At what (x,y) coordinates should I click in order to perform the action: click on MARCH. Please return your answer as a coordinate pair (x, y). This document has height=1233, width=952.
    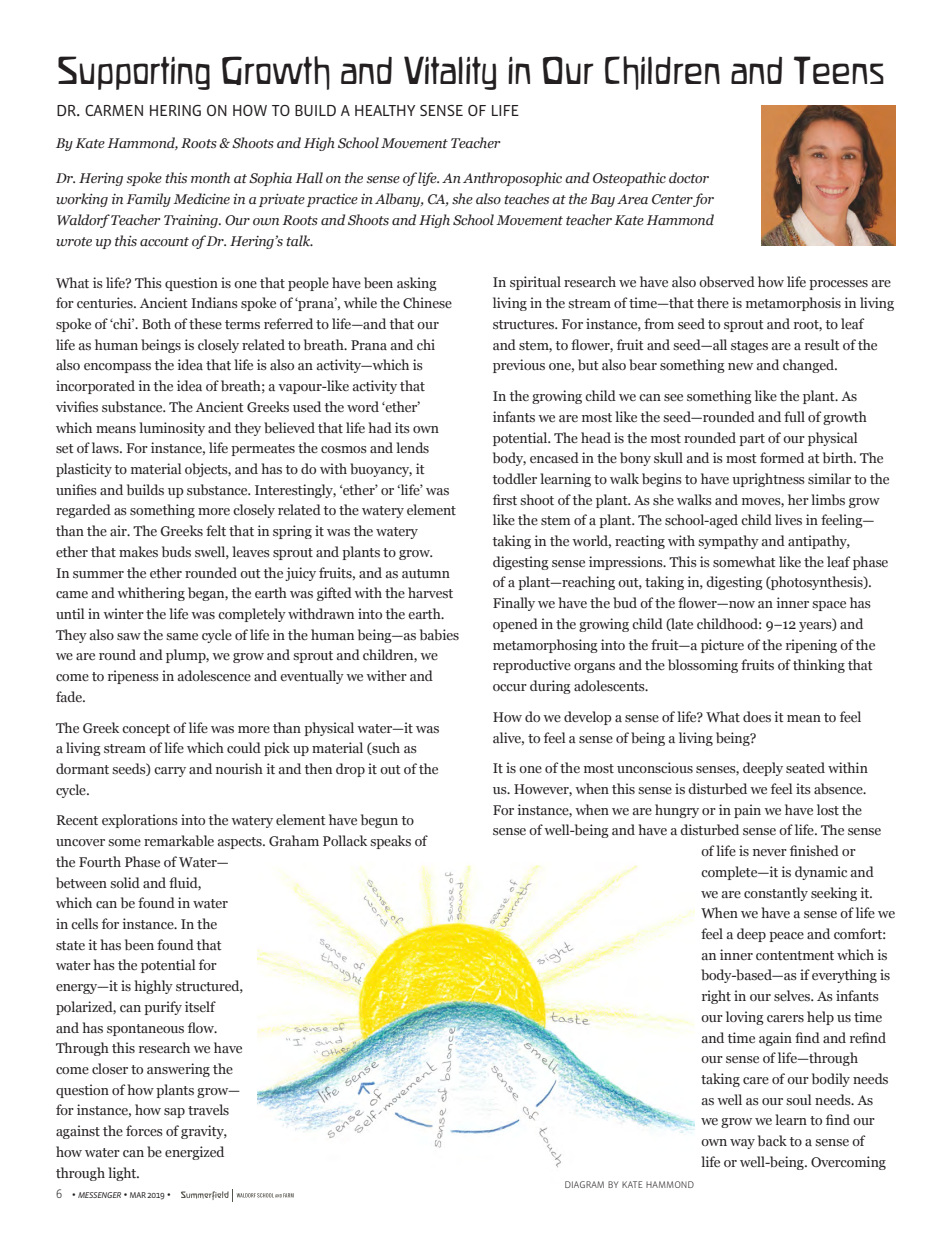
    Looking at the image, I should click on (379, 122).
